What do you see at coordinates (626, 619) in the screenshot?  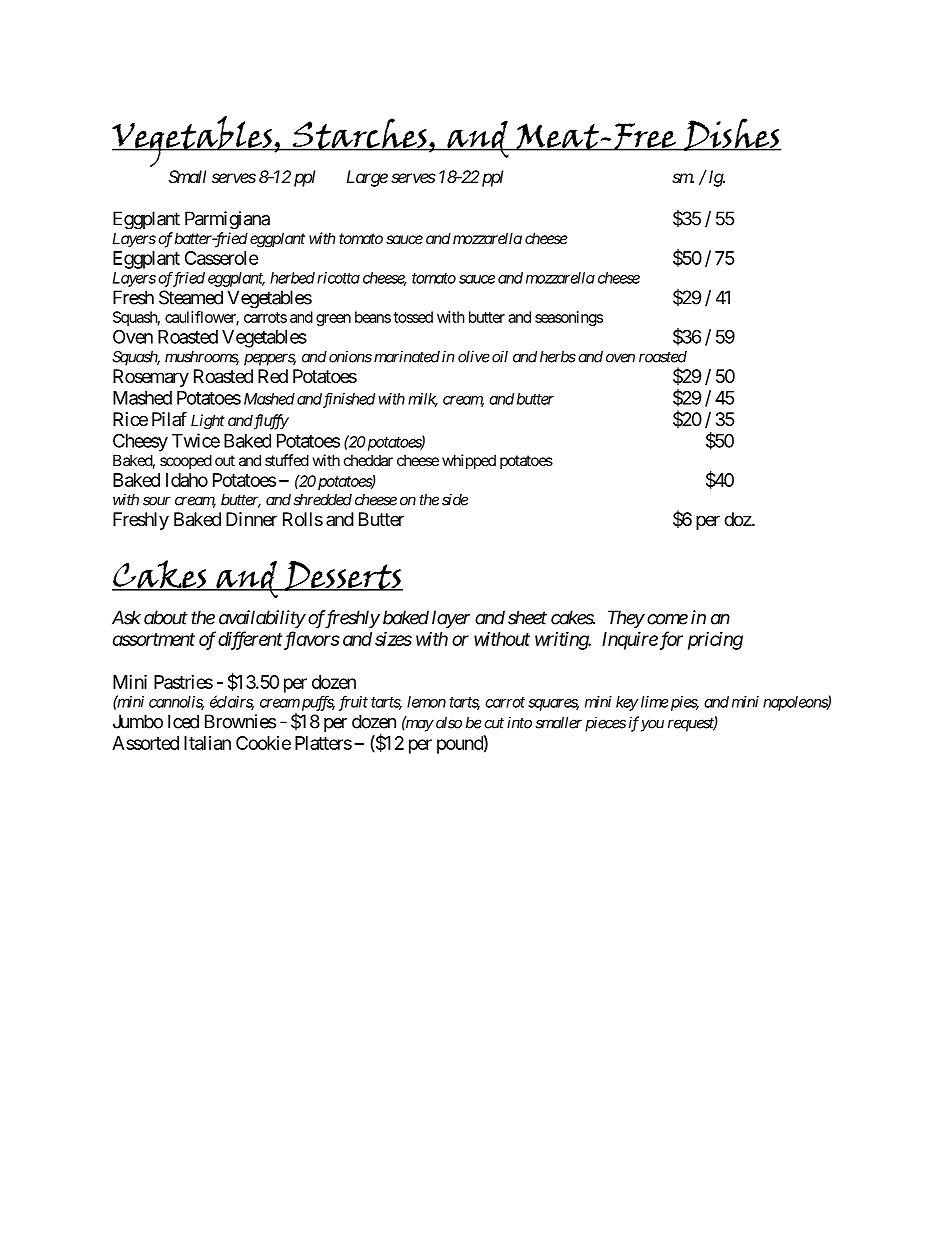 I see `They` at bounding box center [626, 619].
